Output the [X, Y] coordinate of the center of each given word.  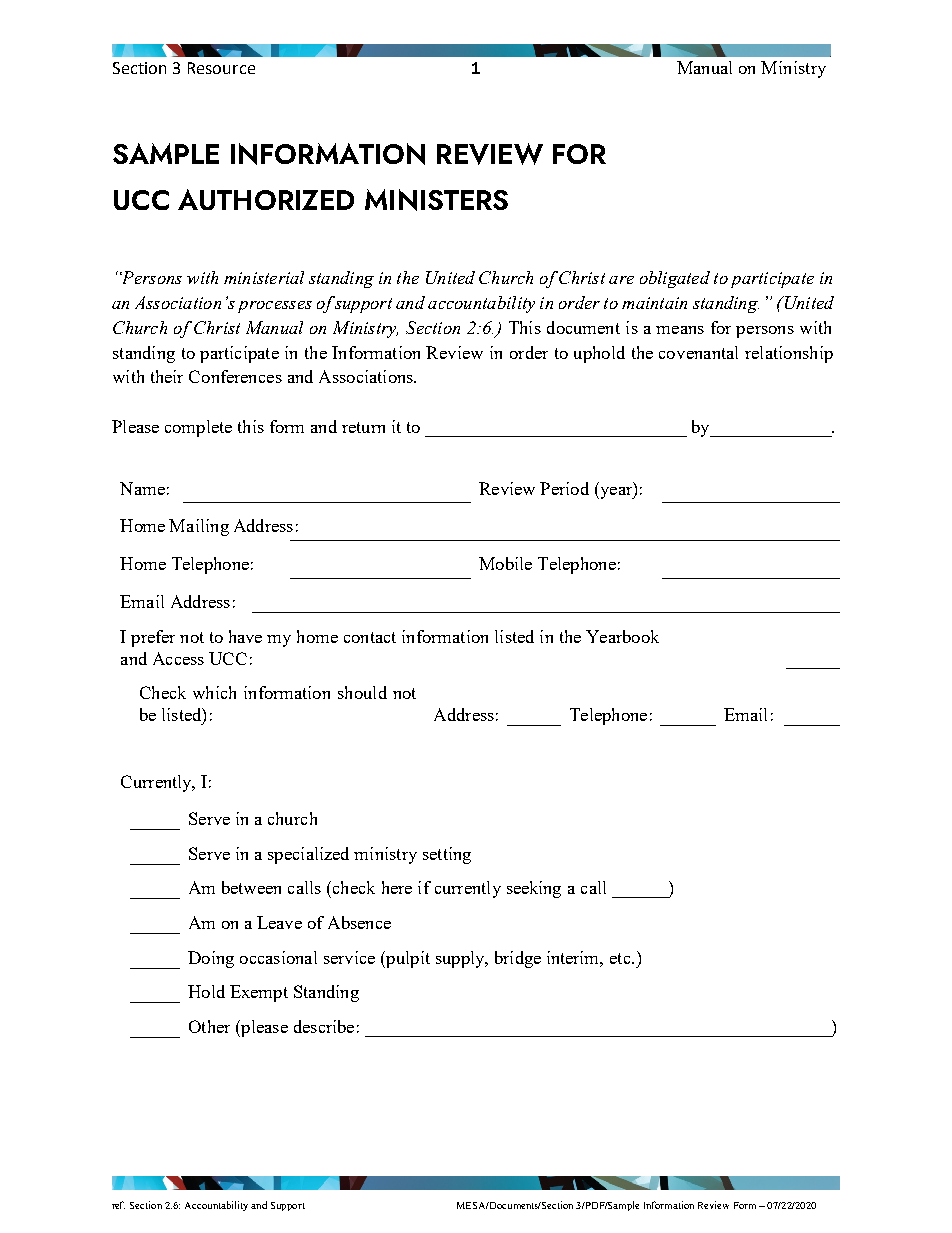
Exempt [259, 993]
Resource [221, 68]
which [214, 692]
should [362, 692]
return [363, 427]
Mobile [505, 563]
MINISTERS [436, 200]
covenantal [698, 352]
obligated [675, 279]
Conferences [235, 376]
